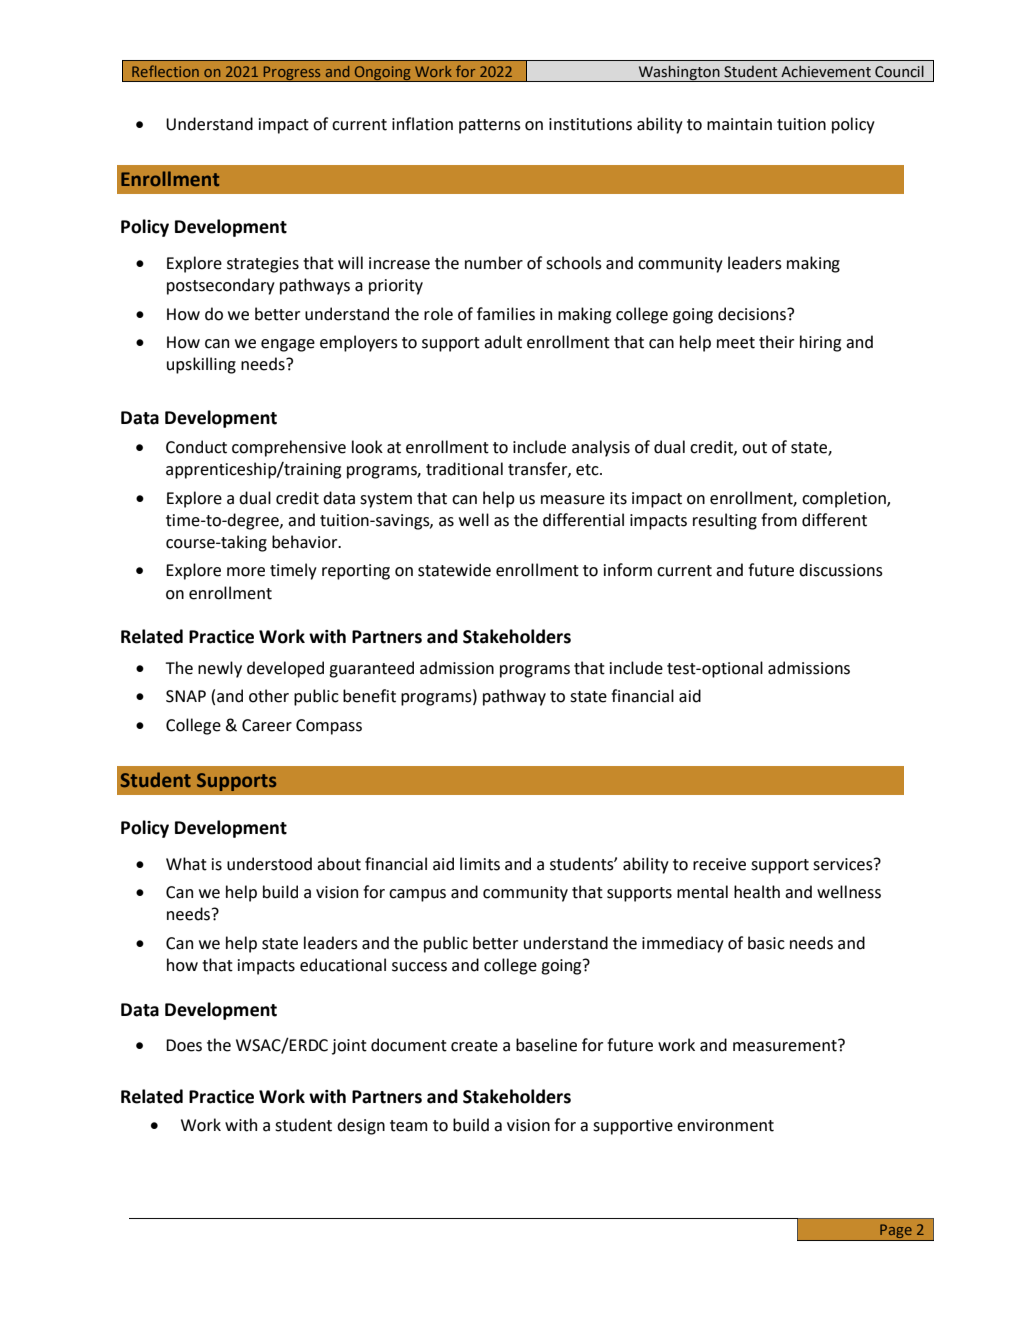  Describe the element at coordinates (546, 1045) in the screenshot. I see `baseline` at that location.
